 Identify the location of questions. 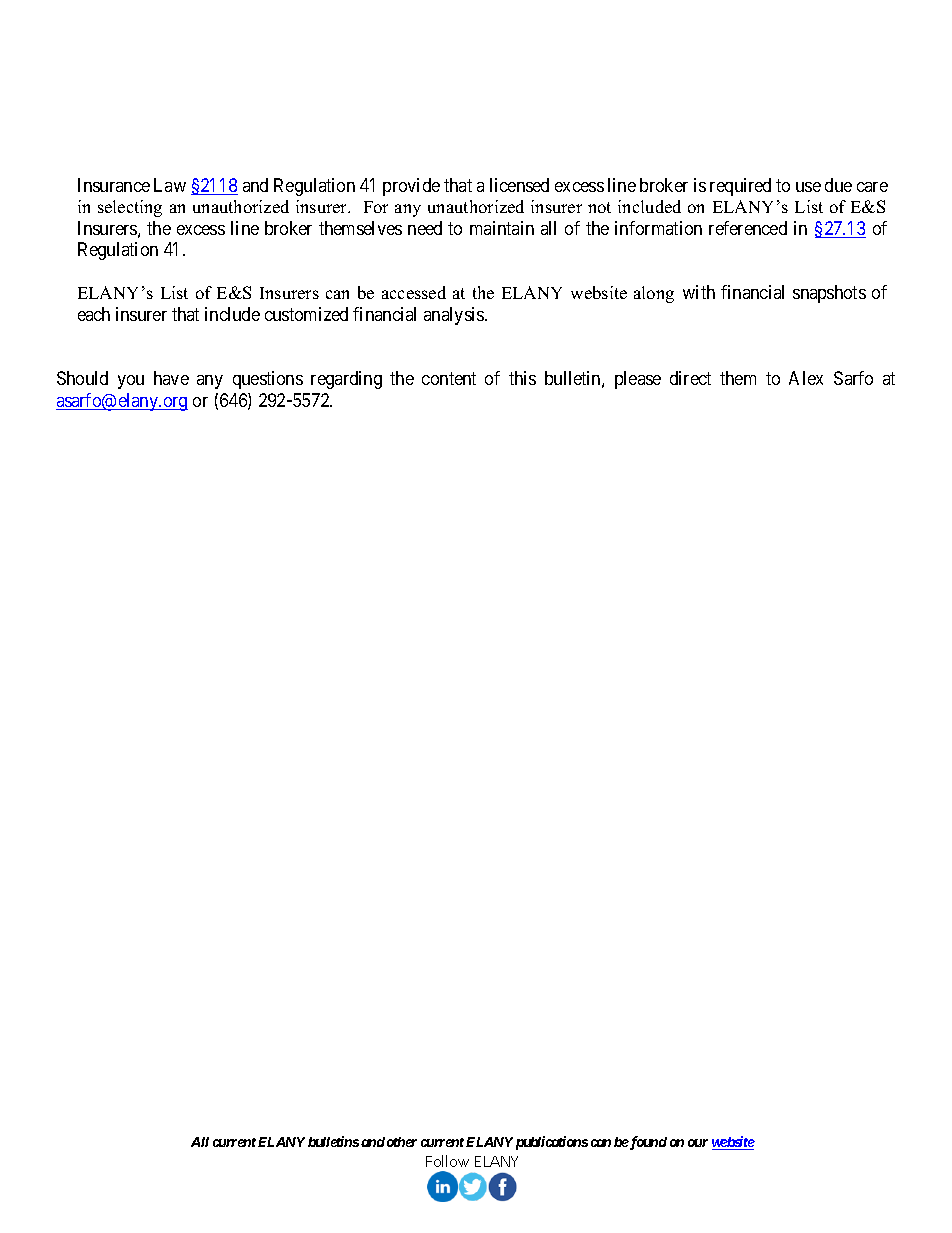
(268, 380).
